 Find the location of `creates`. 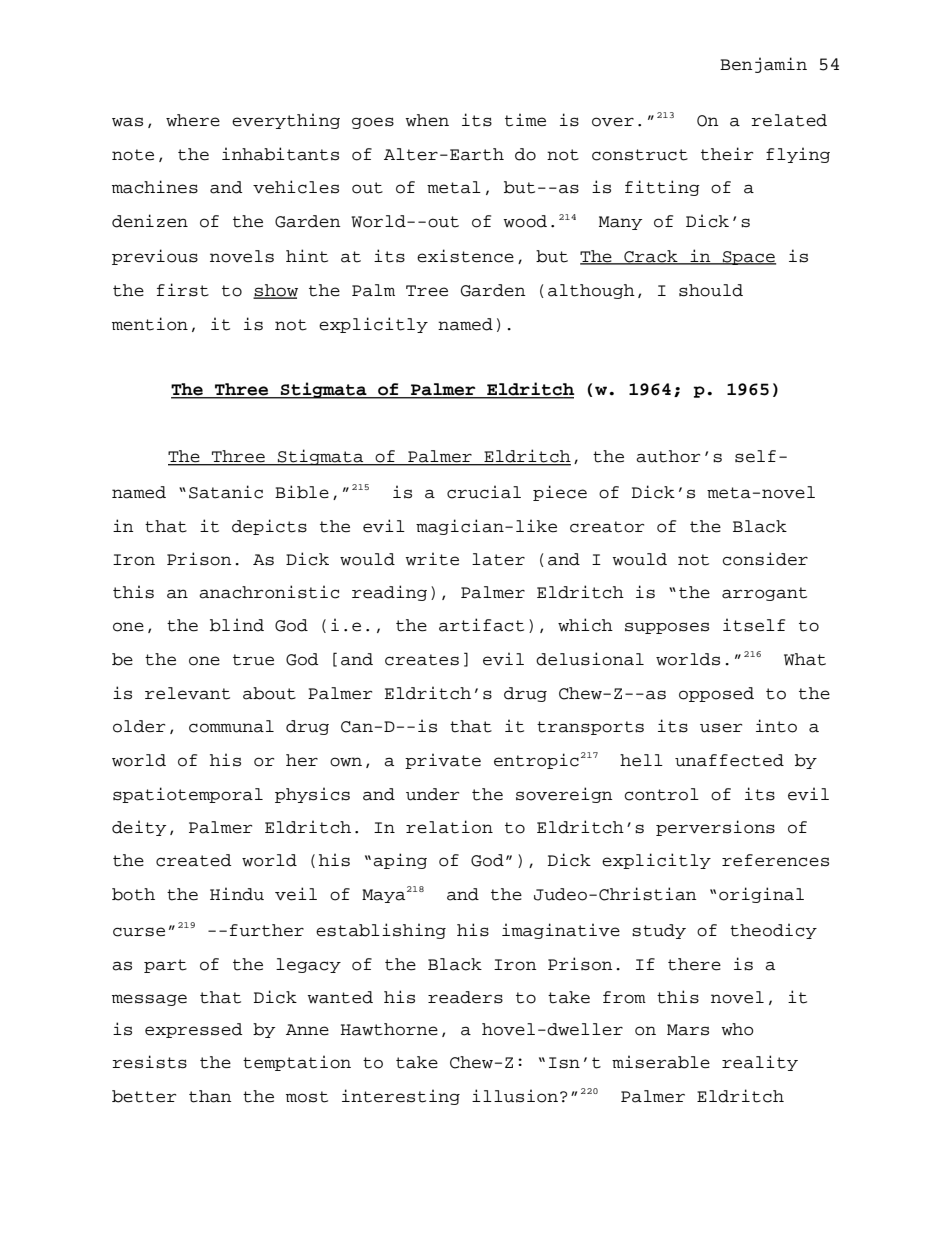

creates is located at coordinates (422, 660).
